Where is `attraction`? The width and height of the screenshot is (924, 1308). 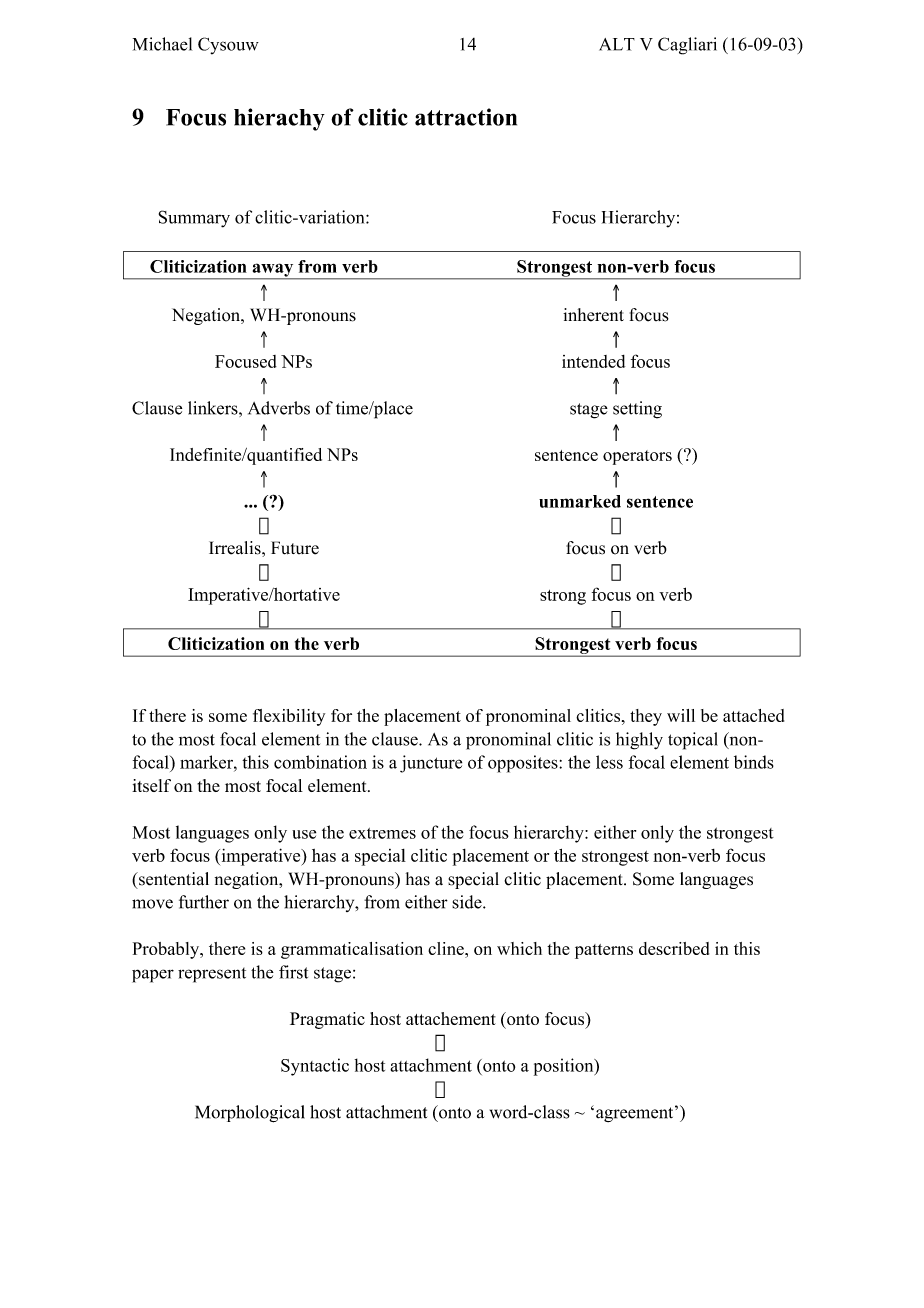
attraction is located at coordinates (466, 117).
